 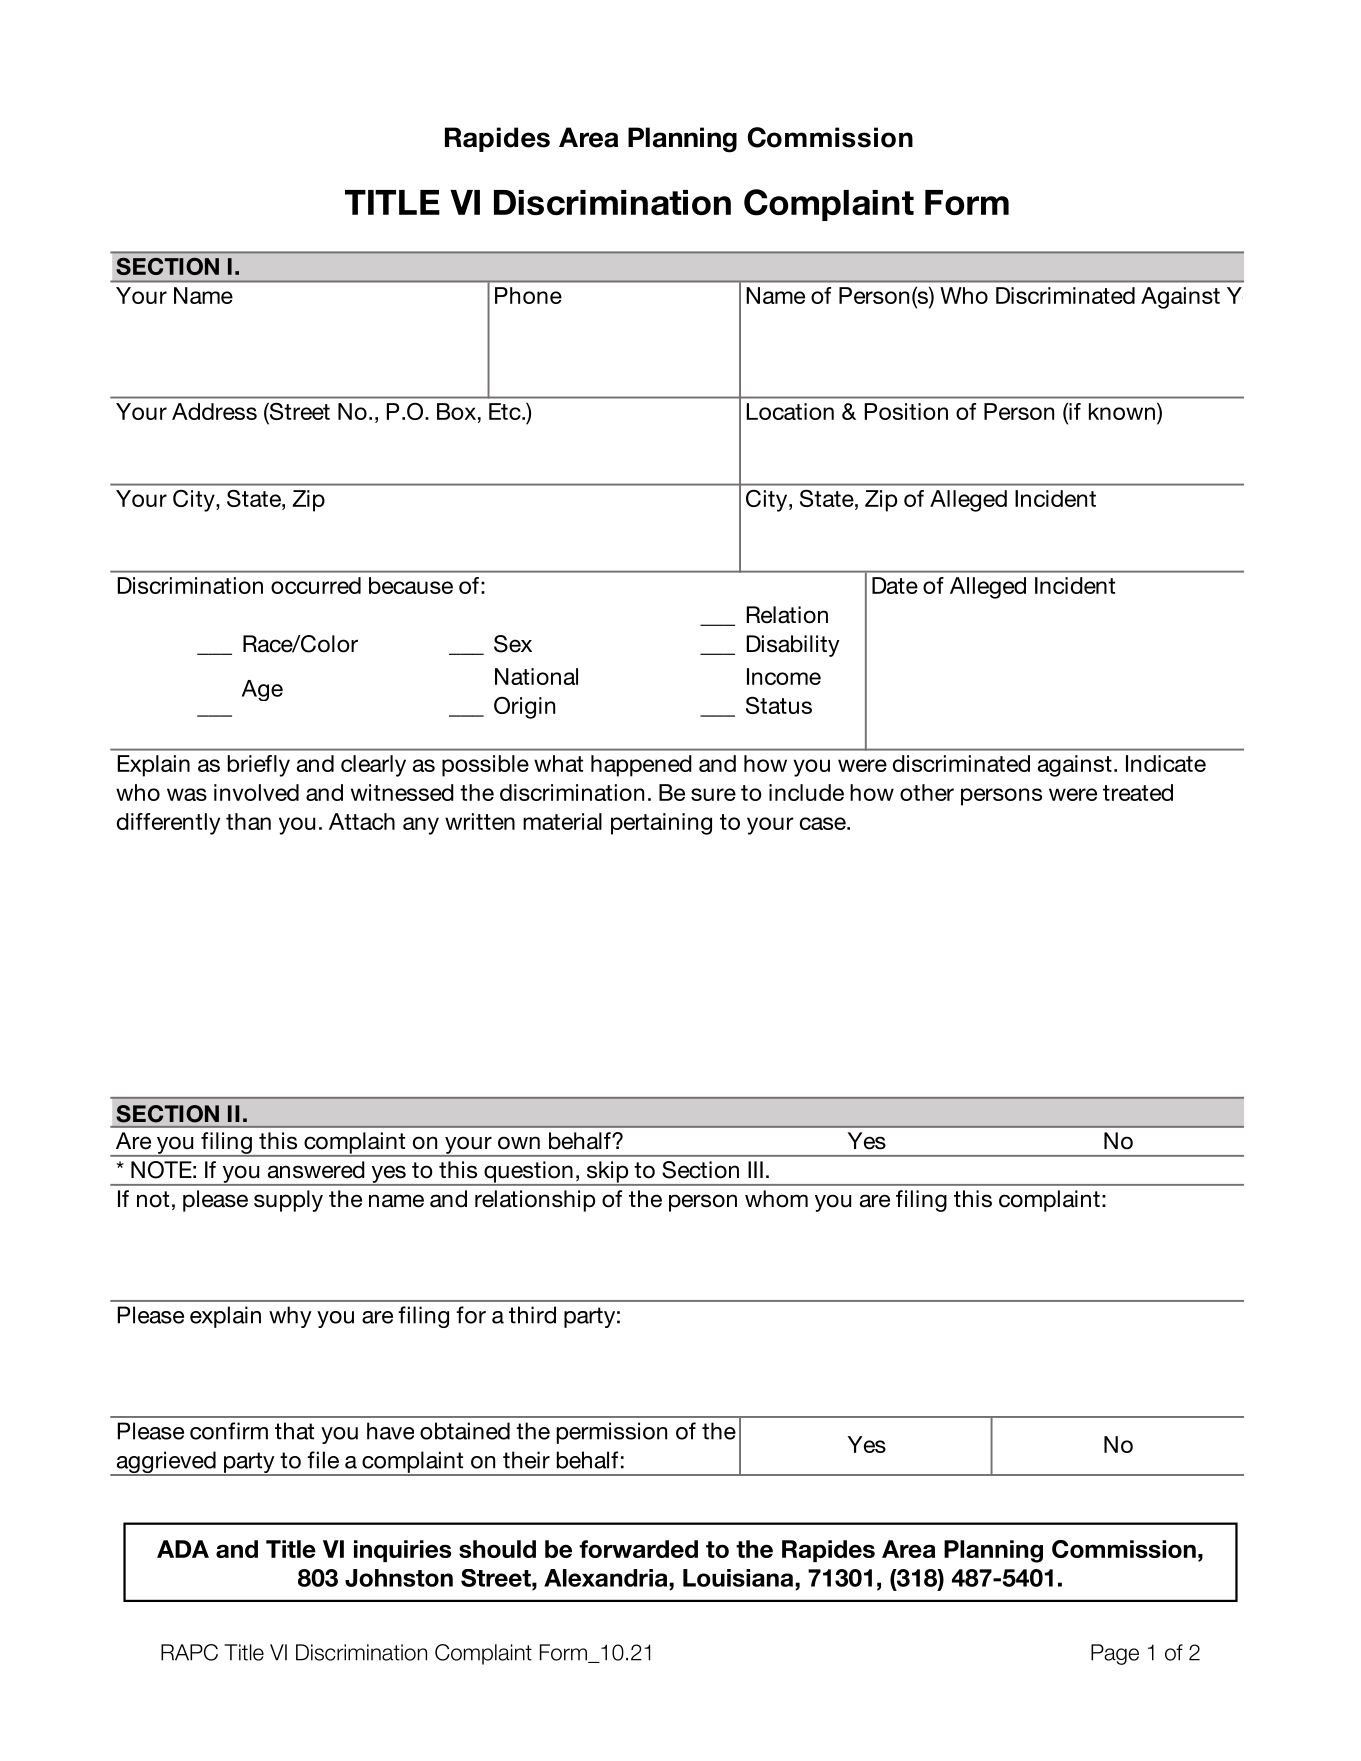 I want to click on than, so click(x=248, y=821).
